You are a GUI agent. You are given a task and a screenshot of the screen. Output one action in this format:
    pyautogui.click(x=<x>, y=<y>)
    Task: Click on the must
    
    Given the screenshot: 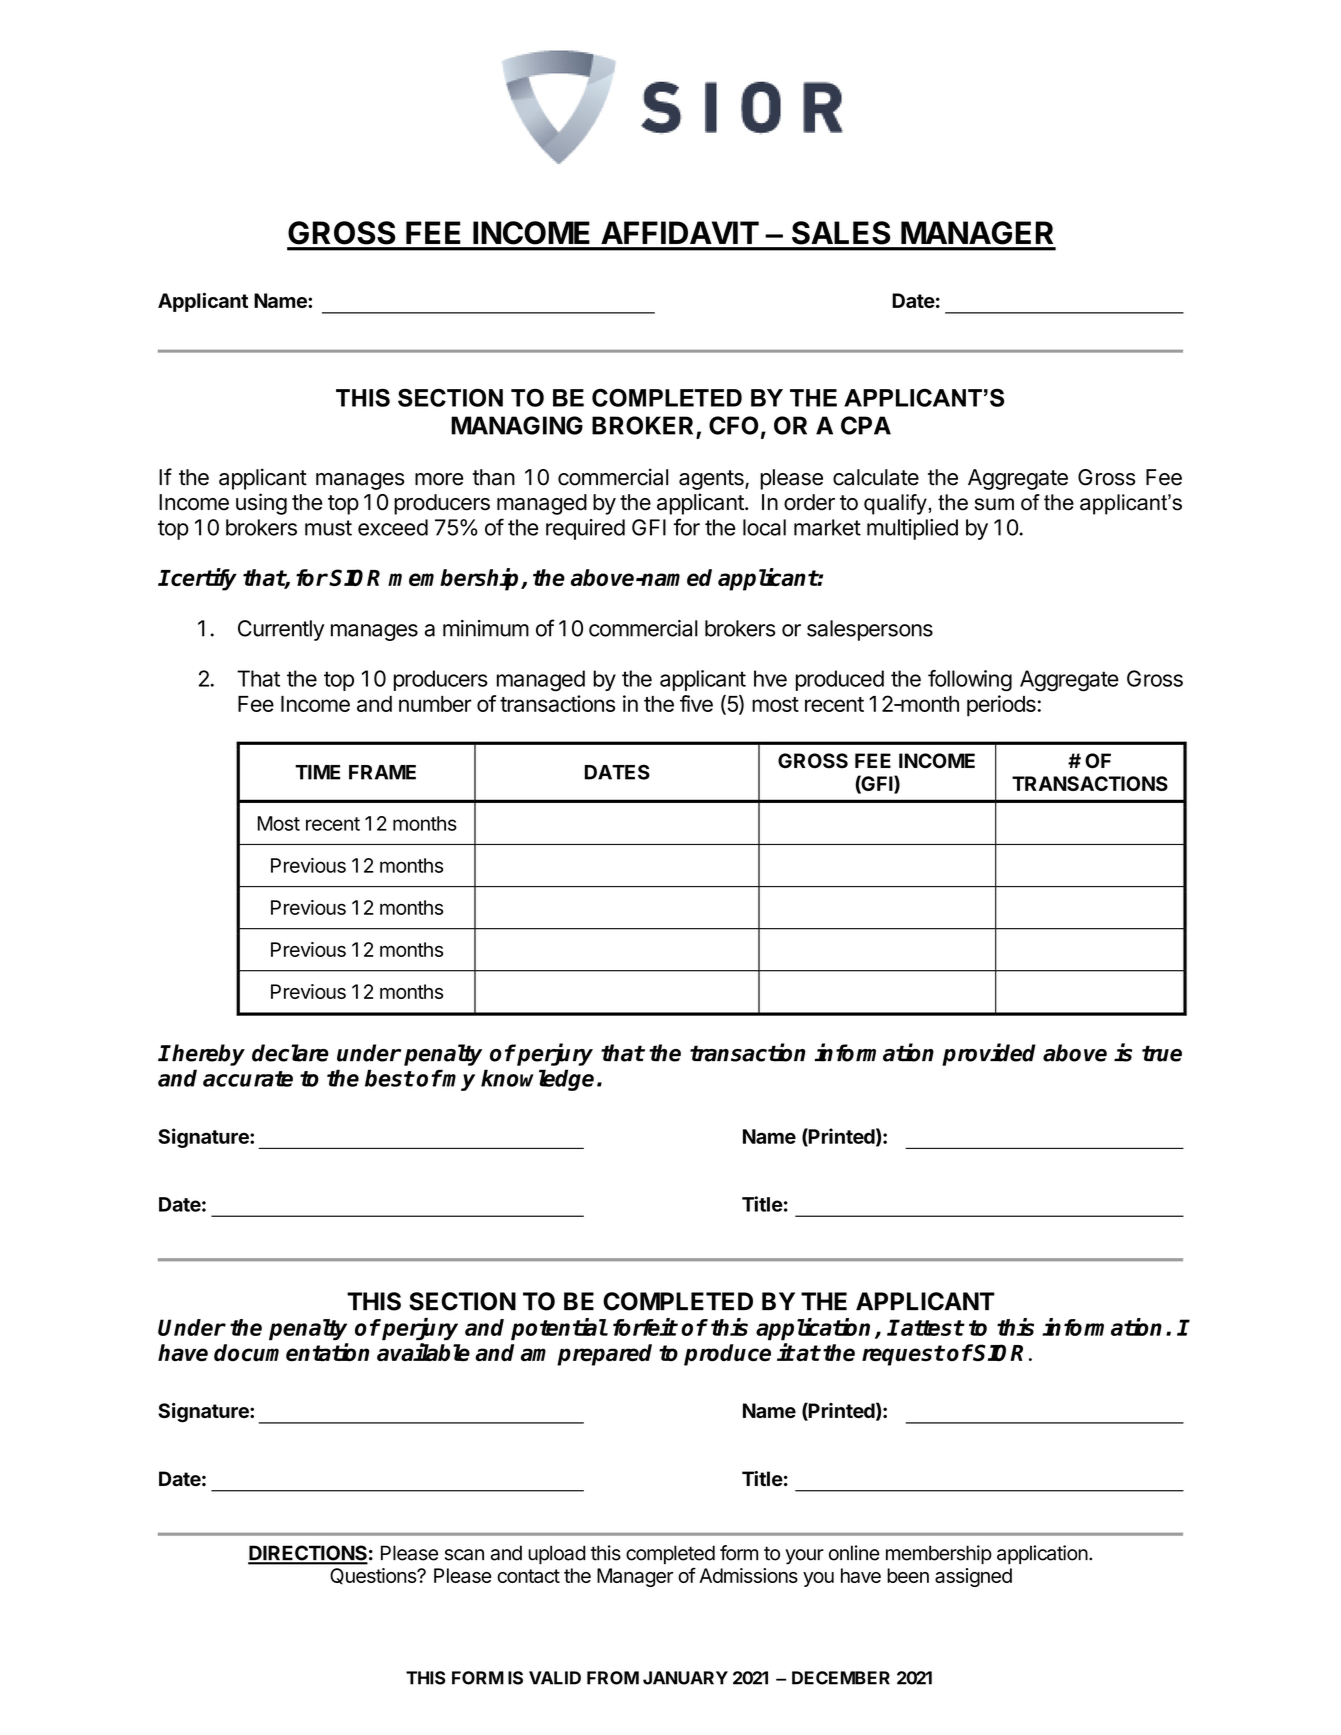 What is the action you would take?
    pyautogui.click(x=328, y=528)
